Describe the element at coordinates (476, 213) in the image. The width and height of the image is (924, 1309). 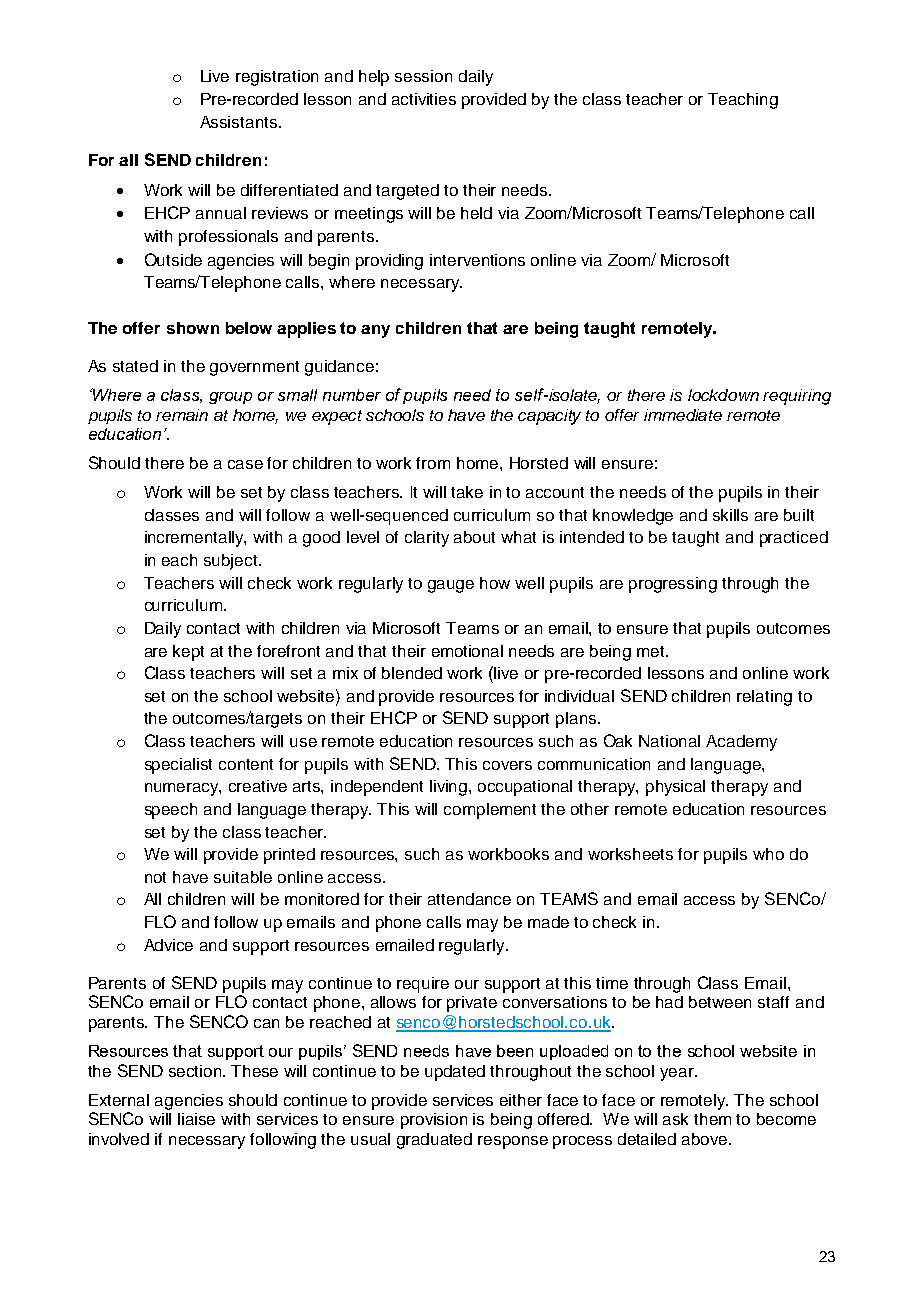
I see `held` at that location.
